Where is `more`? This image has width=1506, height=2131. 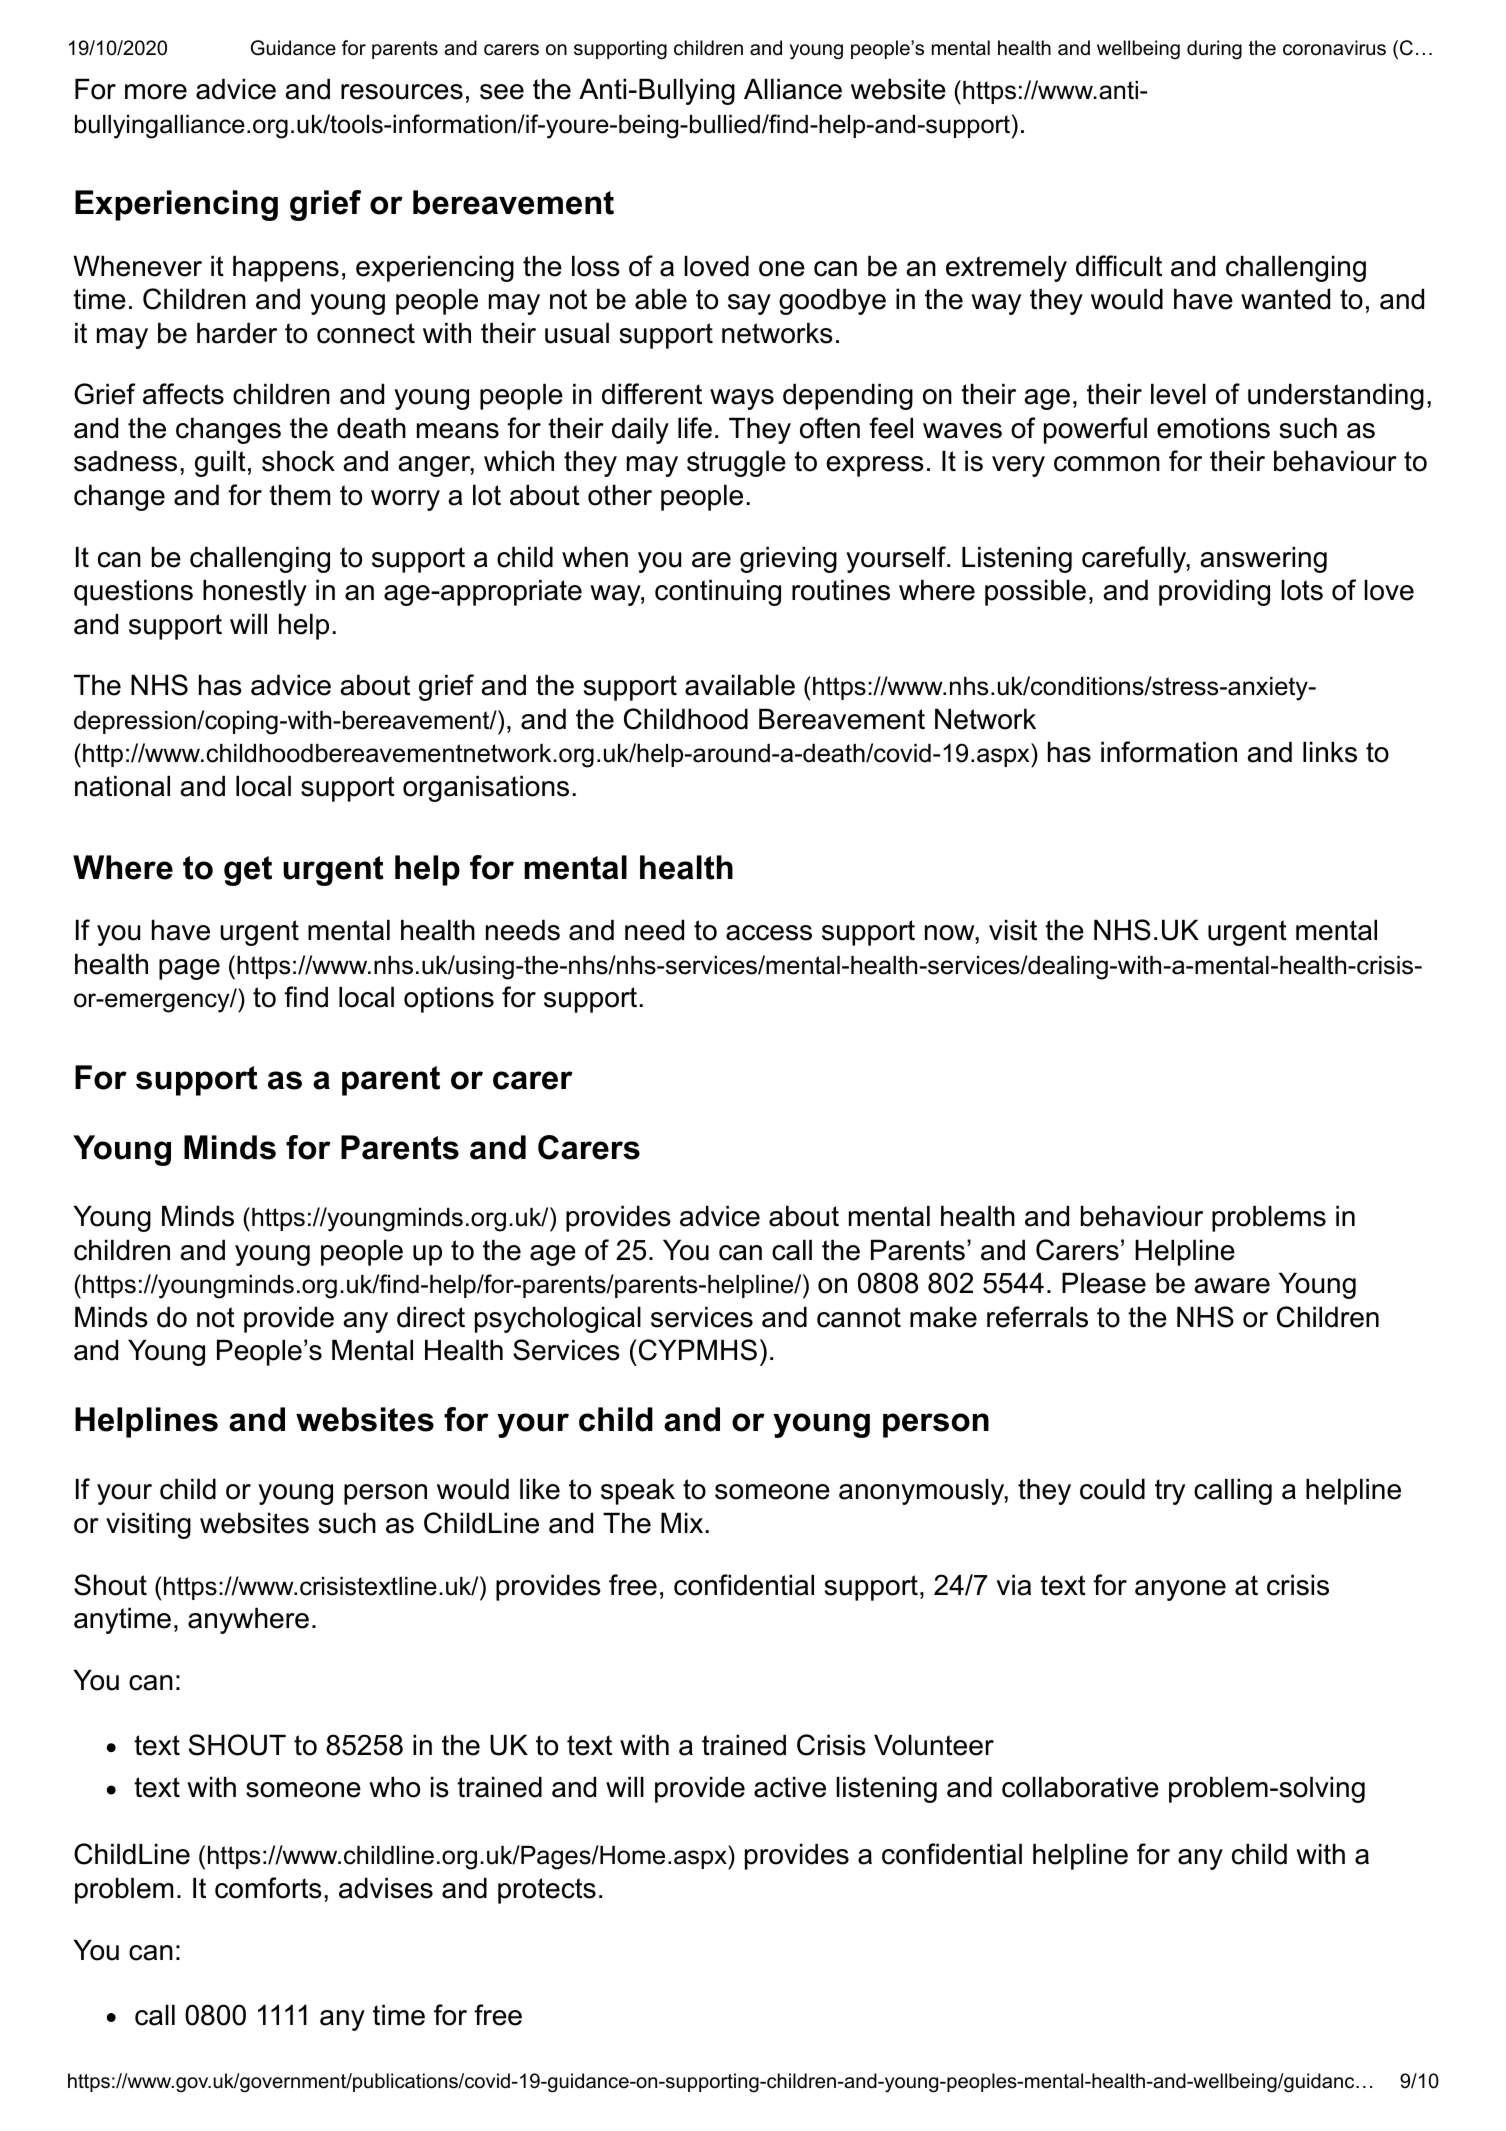 more is located at coordinates (156, 92).
